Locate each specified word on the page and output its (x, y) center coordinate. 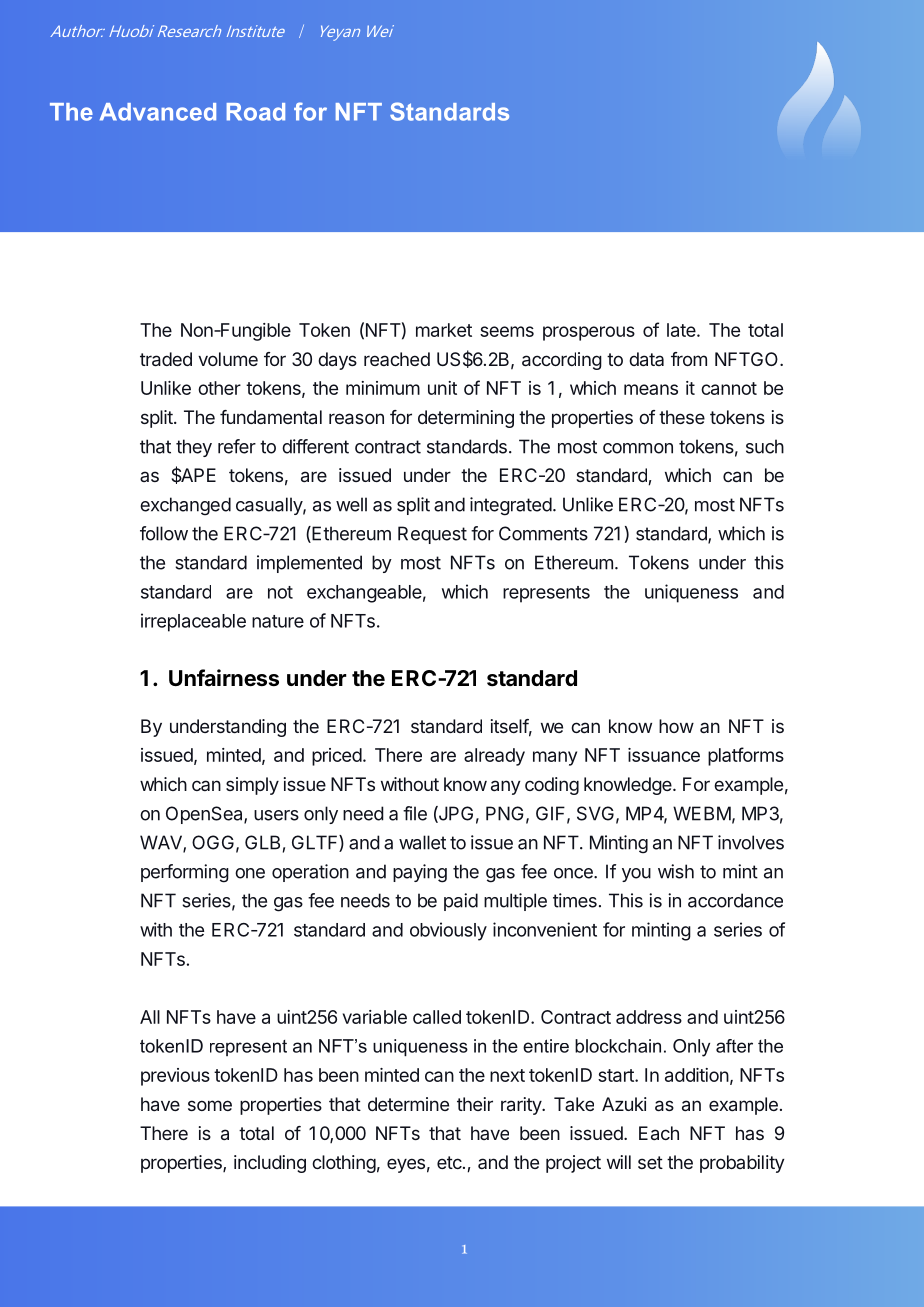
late (681, 330)
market (444, 330)
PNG (505, 813)
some (210, 1105)
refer (237, 446)
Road (256, 112)
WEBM (702, 813)
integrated (511, 506)
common (638, 448)
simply (252, 786)
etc (450, 1162)
